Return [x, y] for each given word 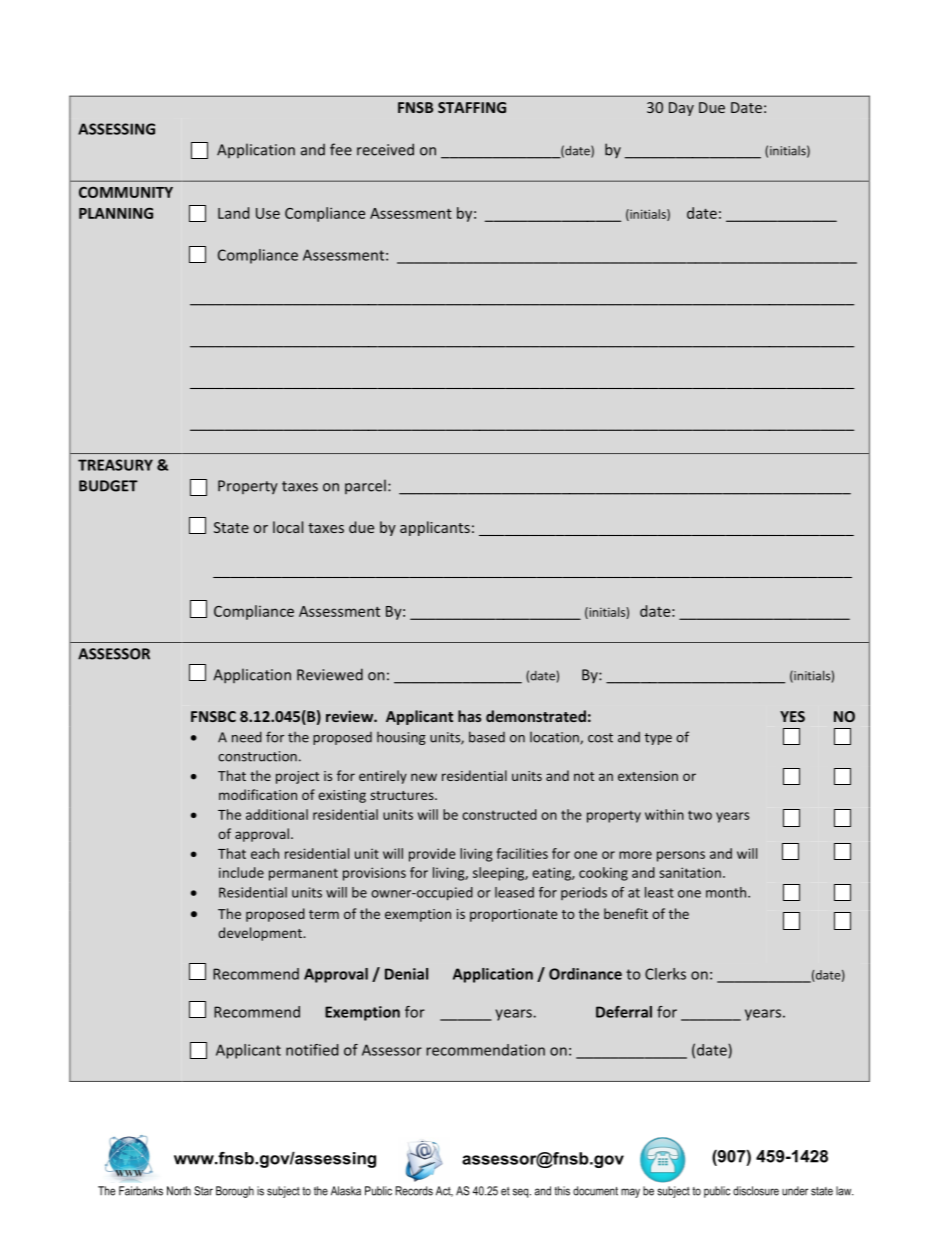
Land [233, 213]
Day [681, 109]
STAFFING [472, 107]
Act [444, 1191]
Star [203, 1191]
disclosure [756, 1191]
